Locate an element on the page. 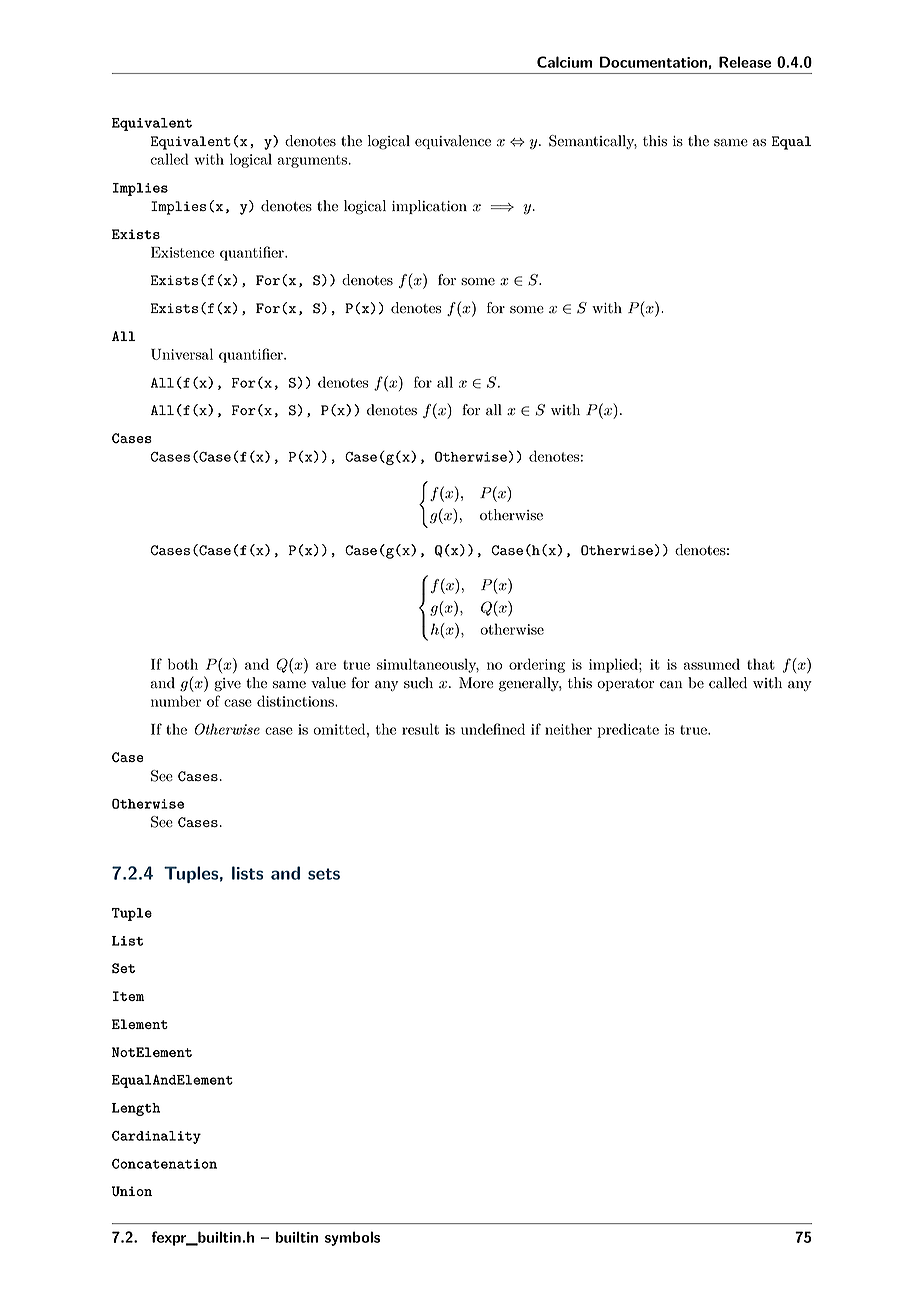  predicate is located at coordinates (628, 730).
